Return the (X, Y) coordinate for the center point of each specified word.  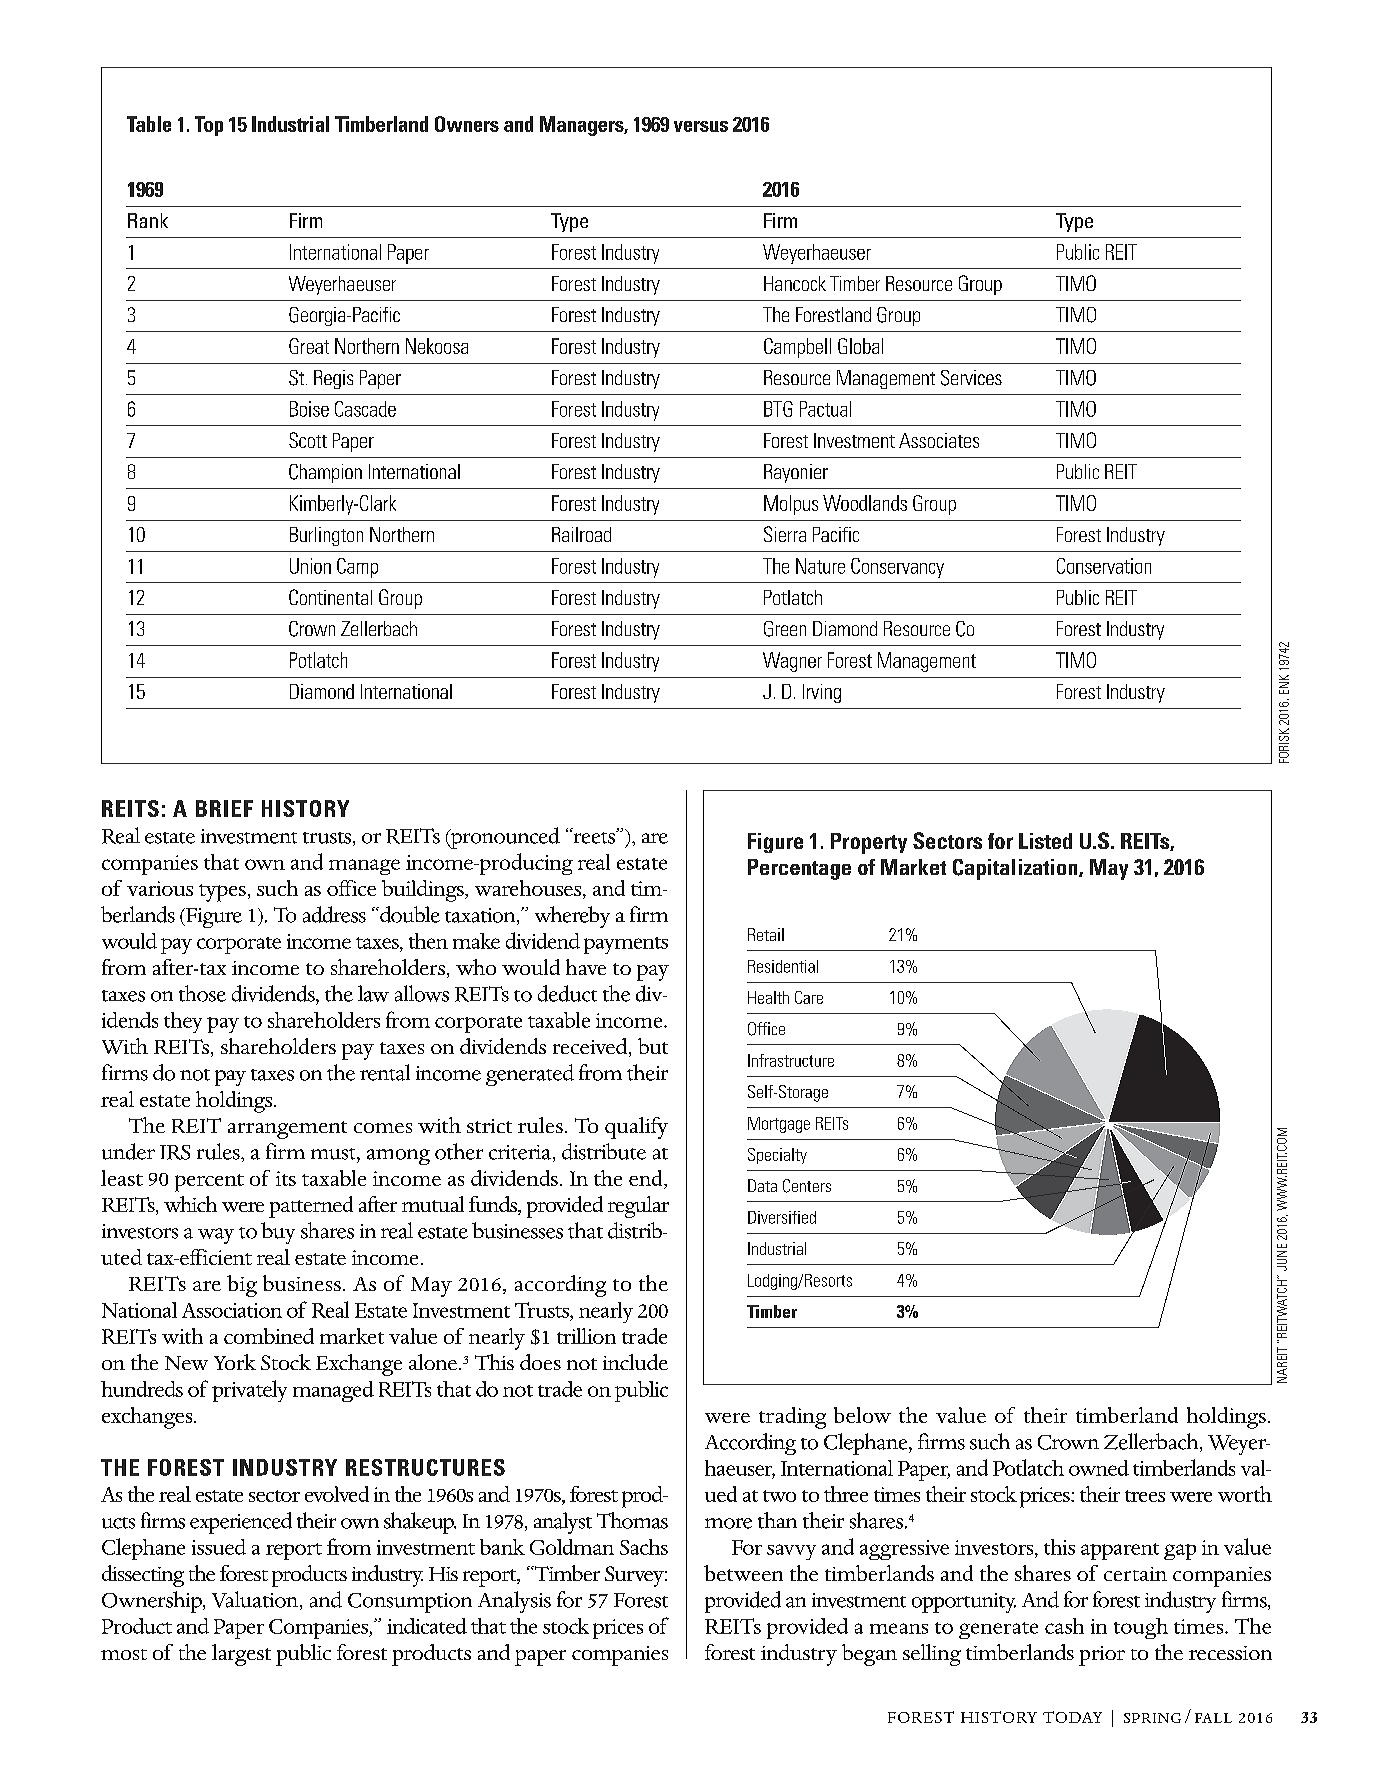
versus (701, 126)
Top (209, 126)
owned (1099, 1468)
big (242, 1286)
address (334, 914)
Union (310, 566)
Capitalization (1016, 869)
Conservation (1104, 566)
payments (626, 945)
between (743, 1573)
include (635, 1362)
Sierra (785, 534)
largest (241, 1655)
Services (971, 378)
